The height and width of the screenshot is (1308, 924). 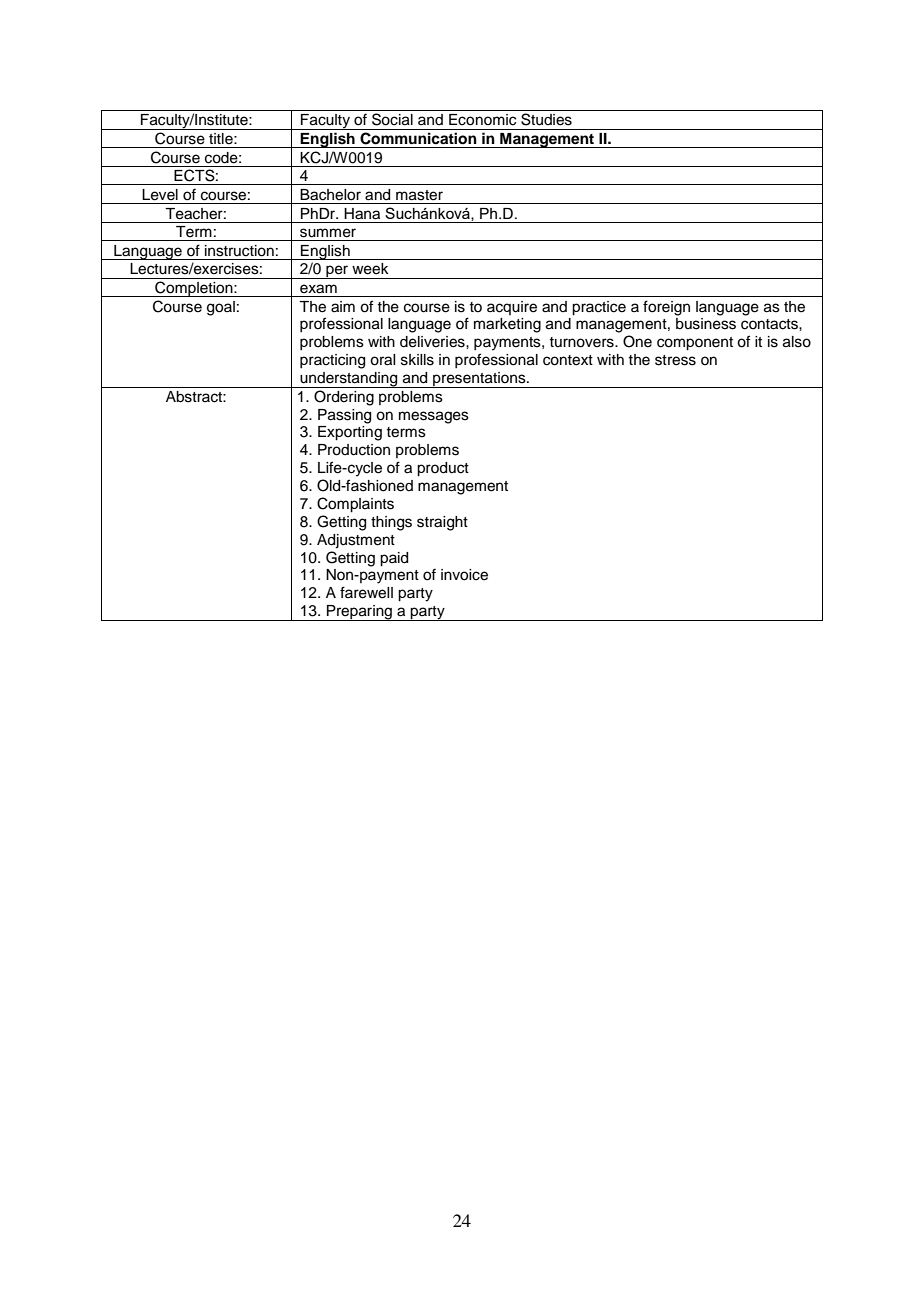 What do you see at coordinates (328, 233) in the screenshot?
I see `summer` at bounding box center [328, 233].
